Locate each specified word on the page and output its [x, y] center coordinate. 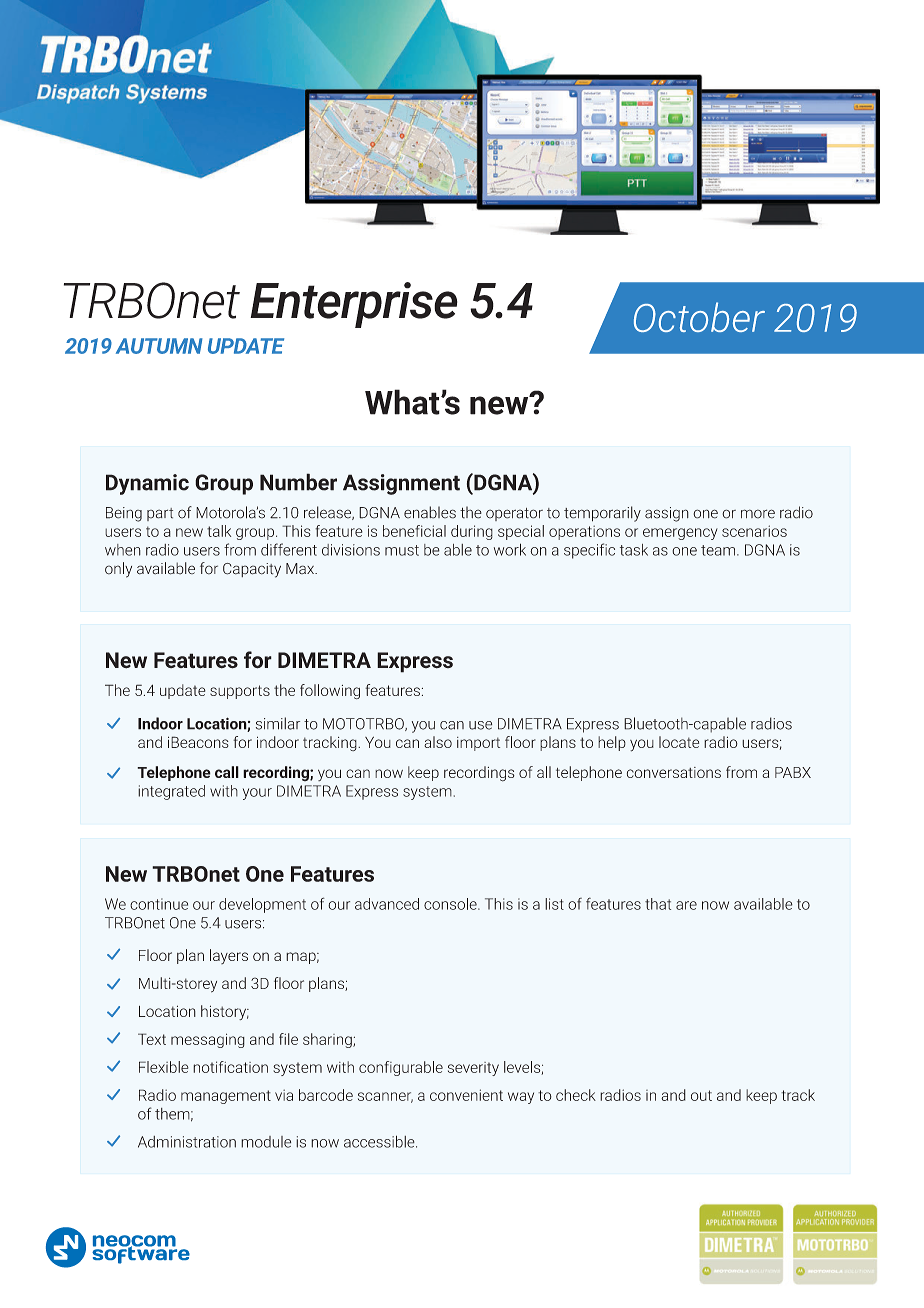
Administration [187, 1142]
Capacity [252, 570]
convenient [466, 1095]
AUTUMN [159, 346]
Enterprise [354, 305]
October [699, 317]
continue [159, 904]
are [686, 905]
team [719, 550]
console [451, 904]
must [402, 550]
